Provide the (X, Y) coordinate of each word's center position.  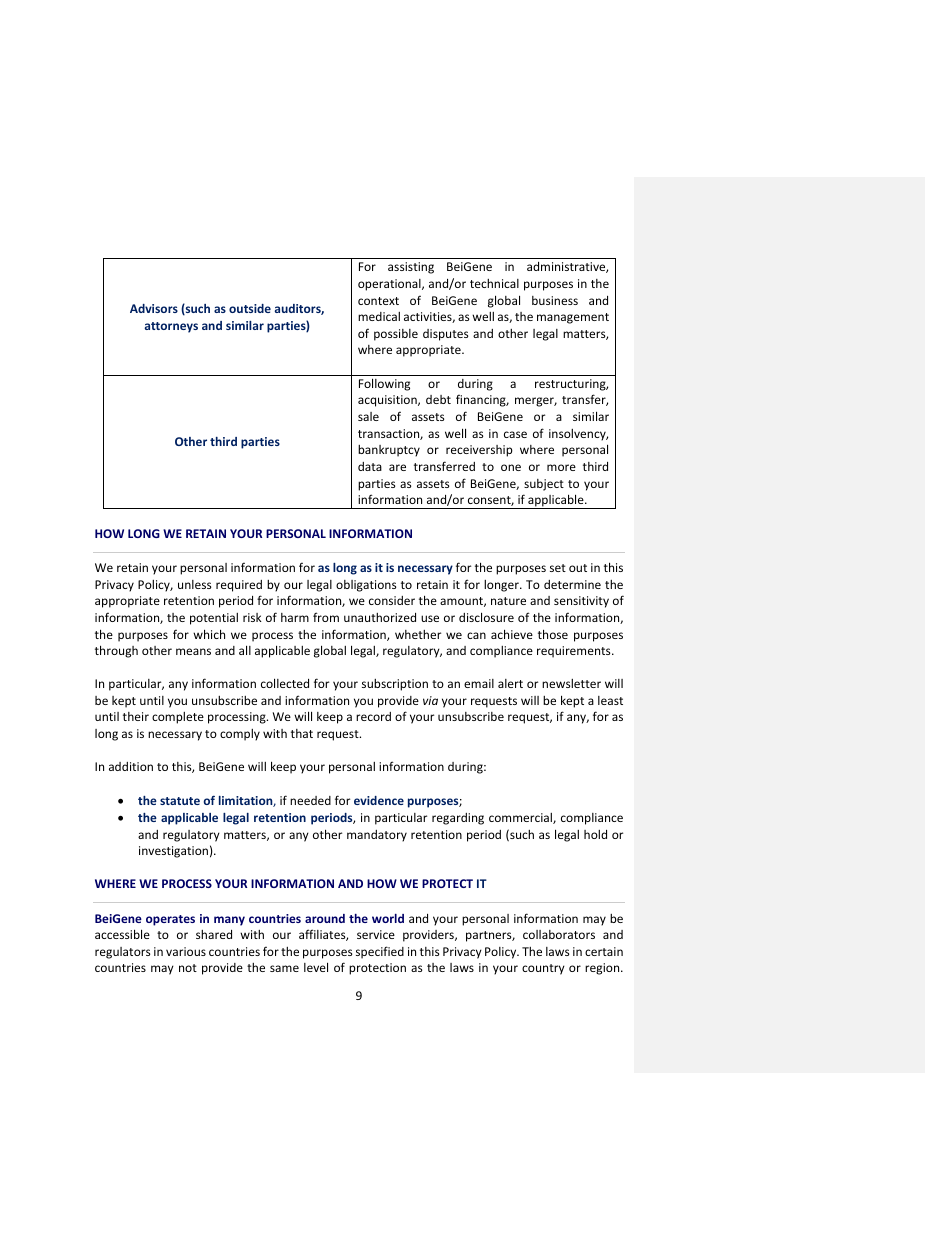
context (378, 301)
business (555, 300)
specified (380, 952)
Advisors (154, 308)
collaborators (559, 934)
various (186, 951)
